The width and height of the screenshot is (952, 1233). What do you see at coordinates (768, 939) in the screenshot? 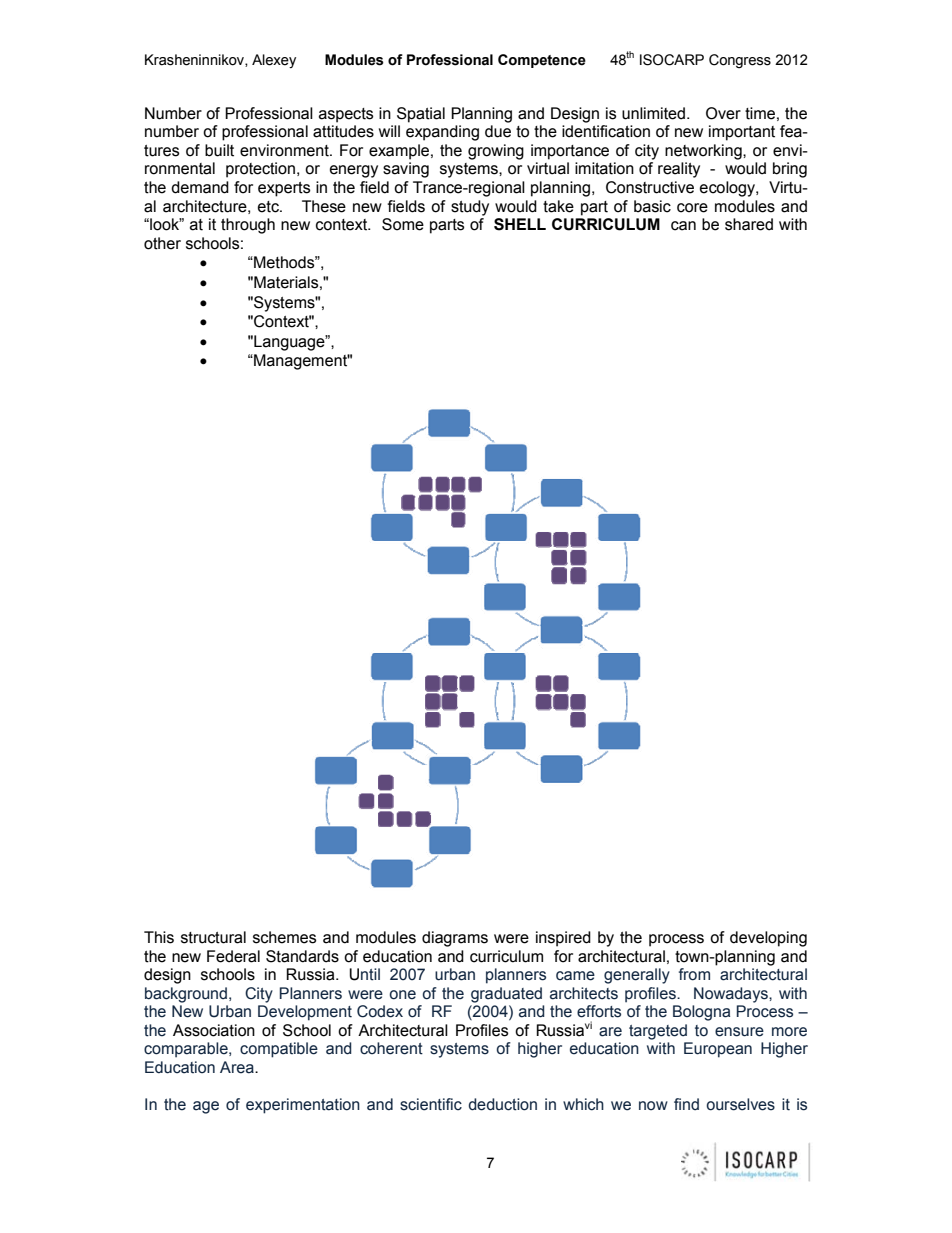
I see `developing` at bounding box center [768, 939].
